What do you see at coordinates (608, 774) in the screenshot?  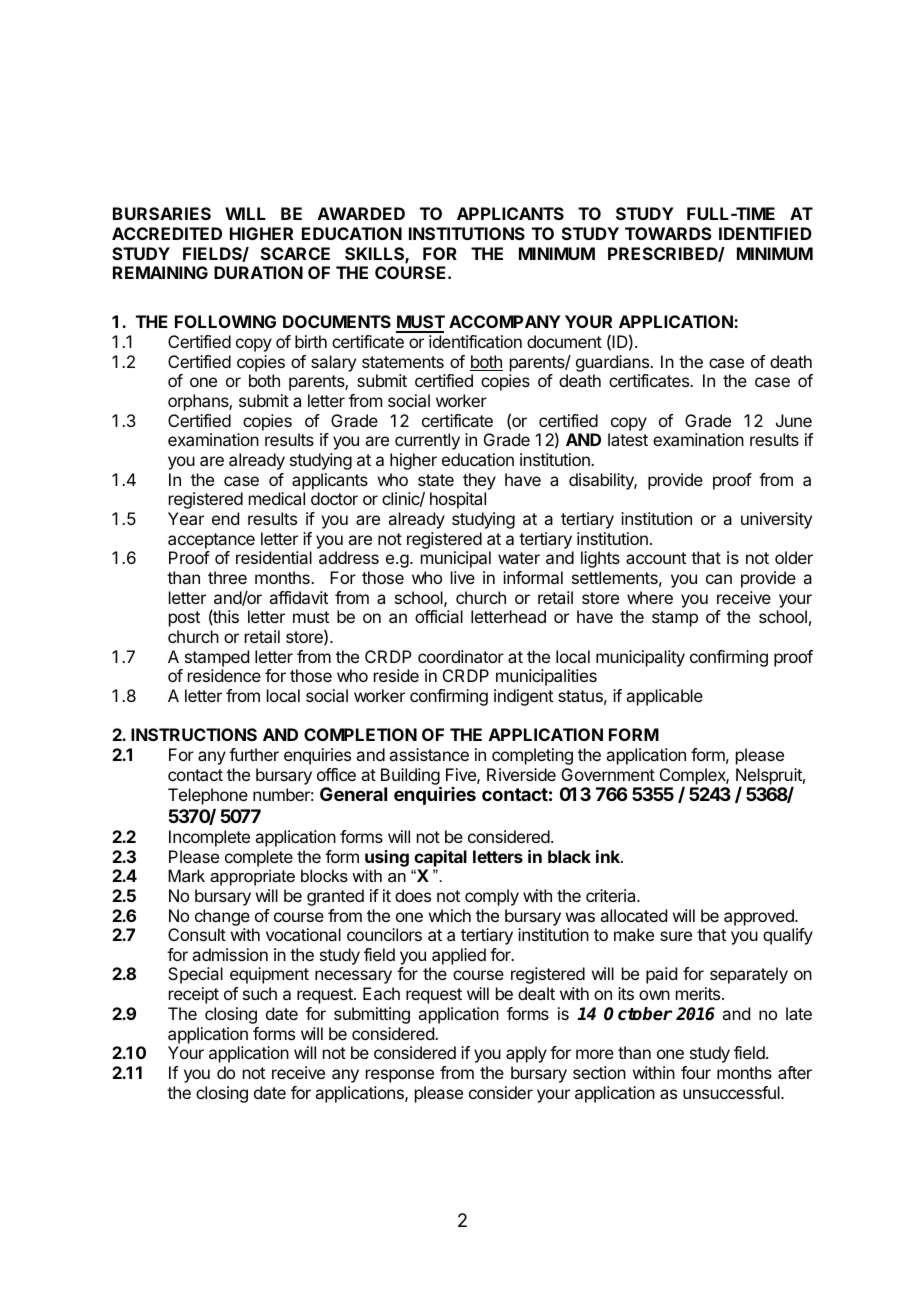 I see `Government` at bounding box center [608, 774].
